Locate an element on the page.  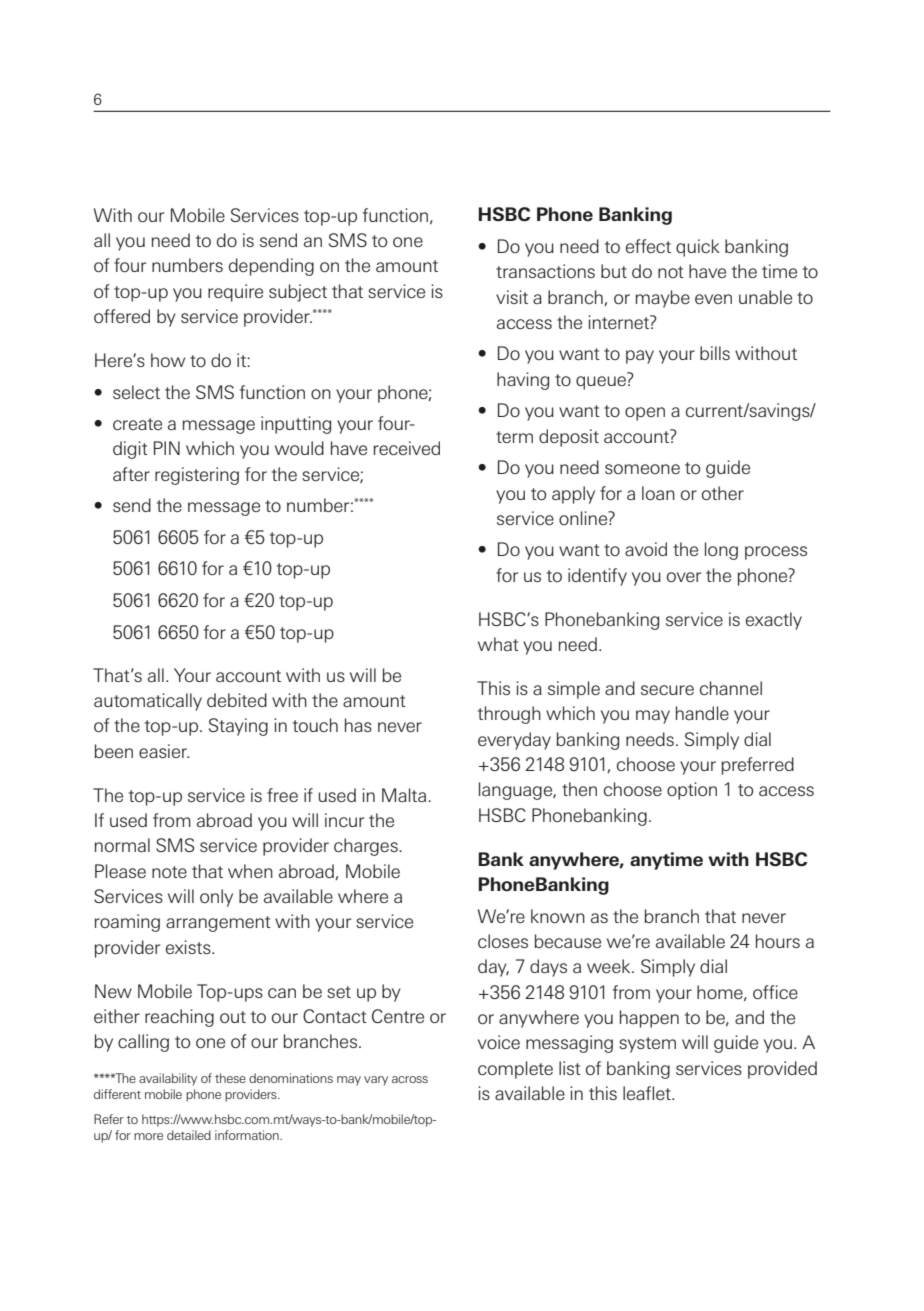
visit is located at coordinates (512, 297).
